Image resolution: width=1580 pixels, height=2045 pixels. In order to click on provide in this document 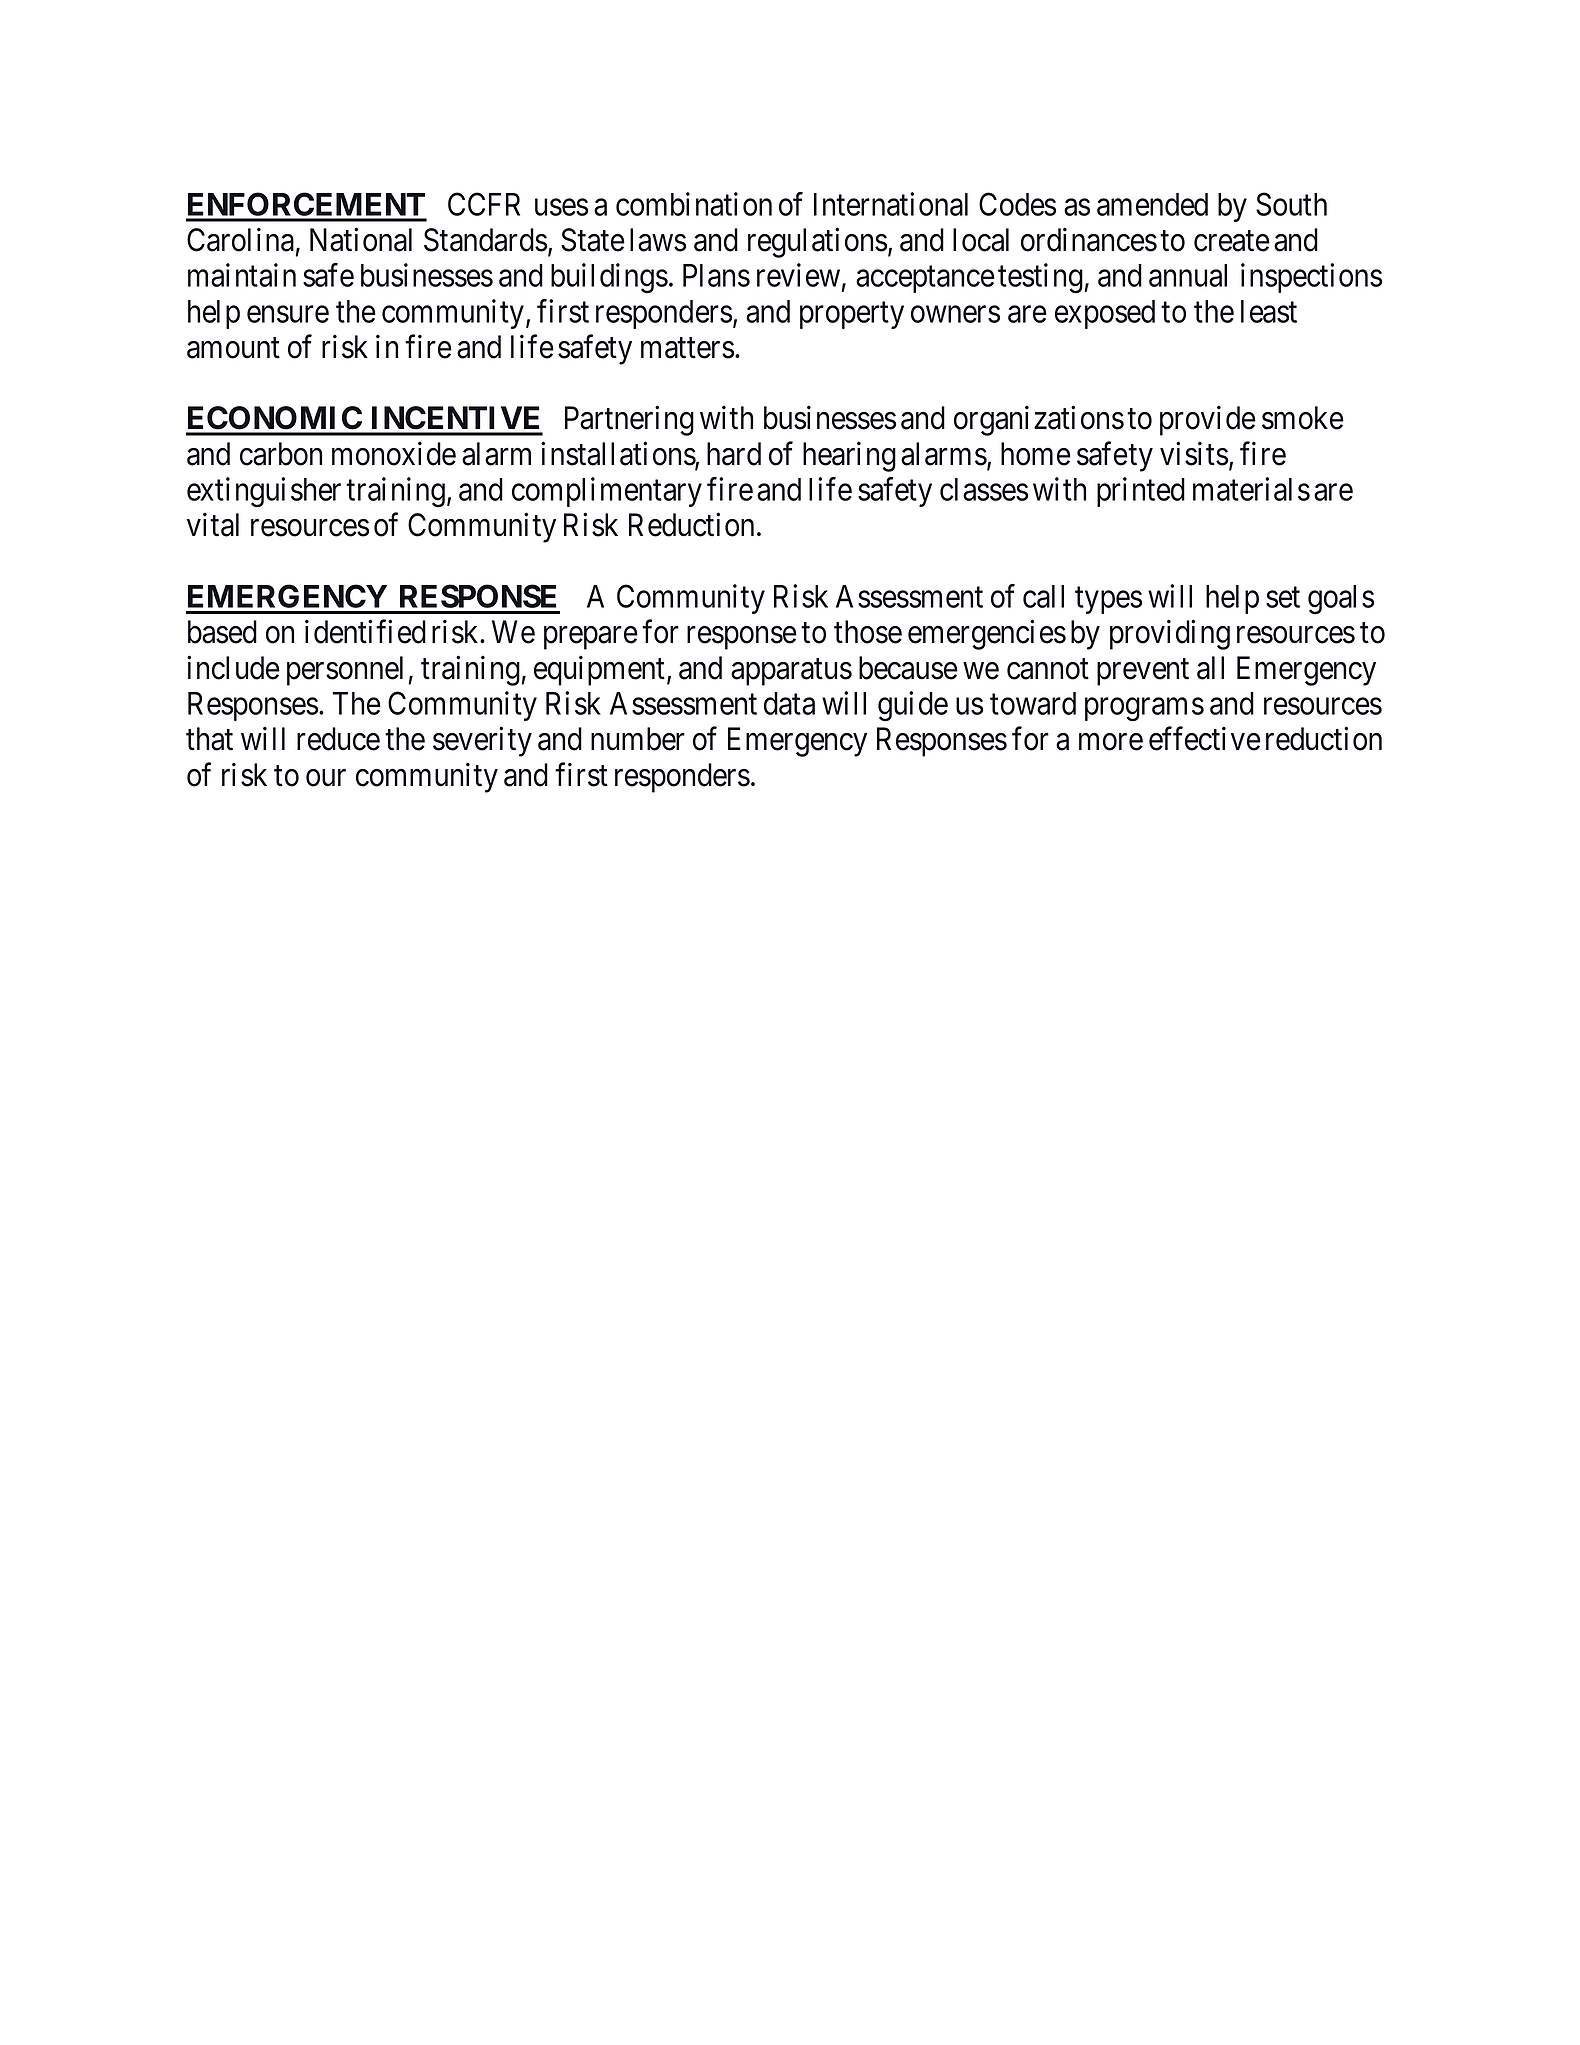, I will do `click(1208, 421)`.
